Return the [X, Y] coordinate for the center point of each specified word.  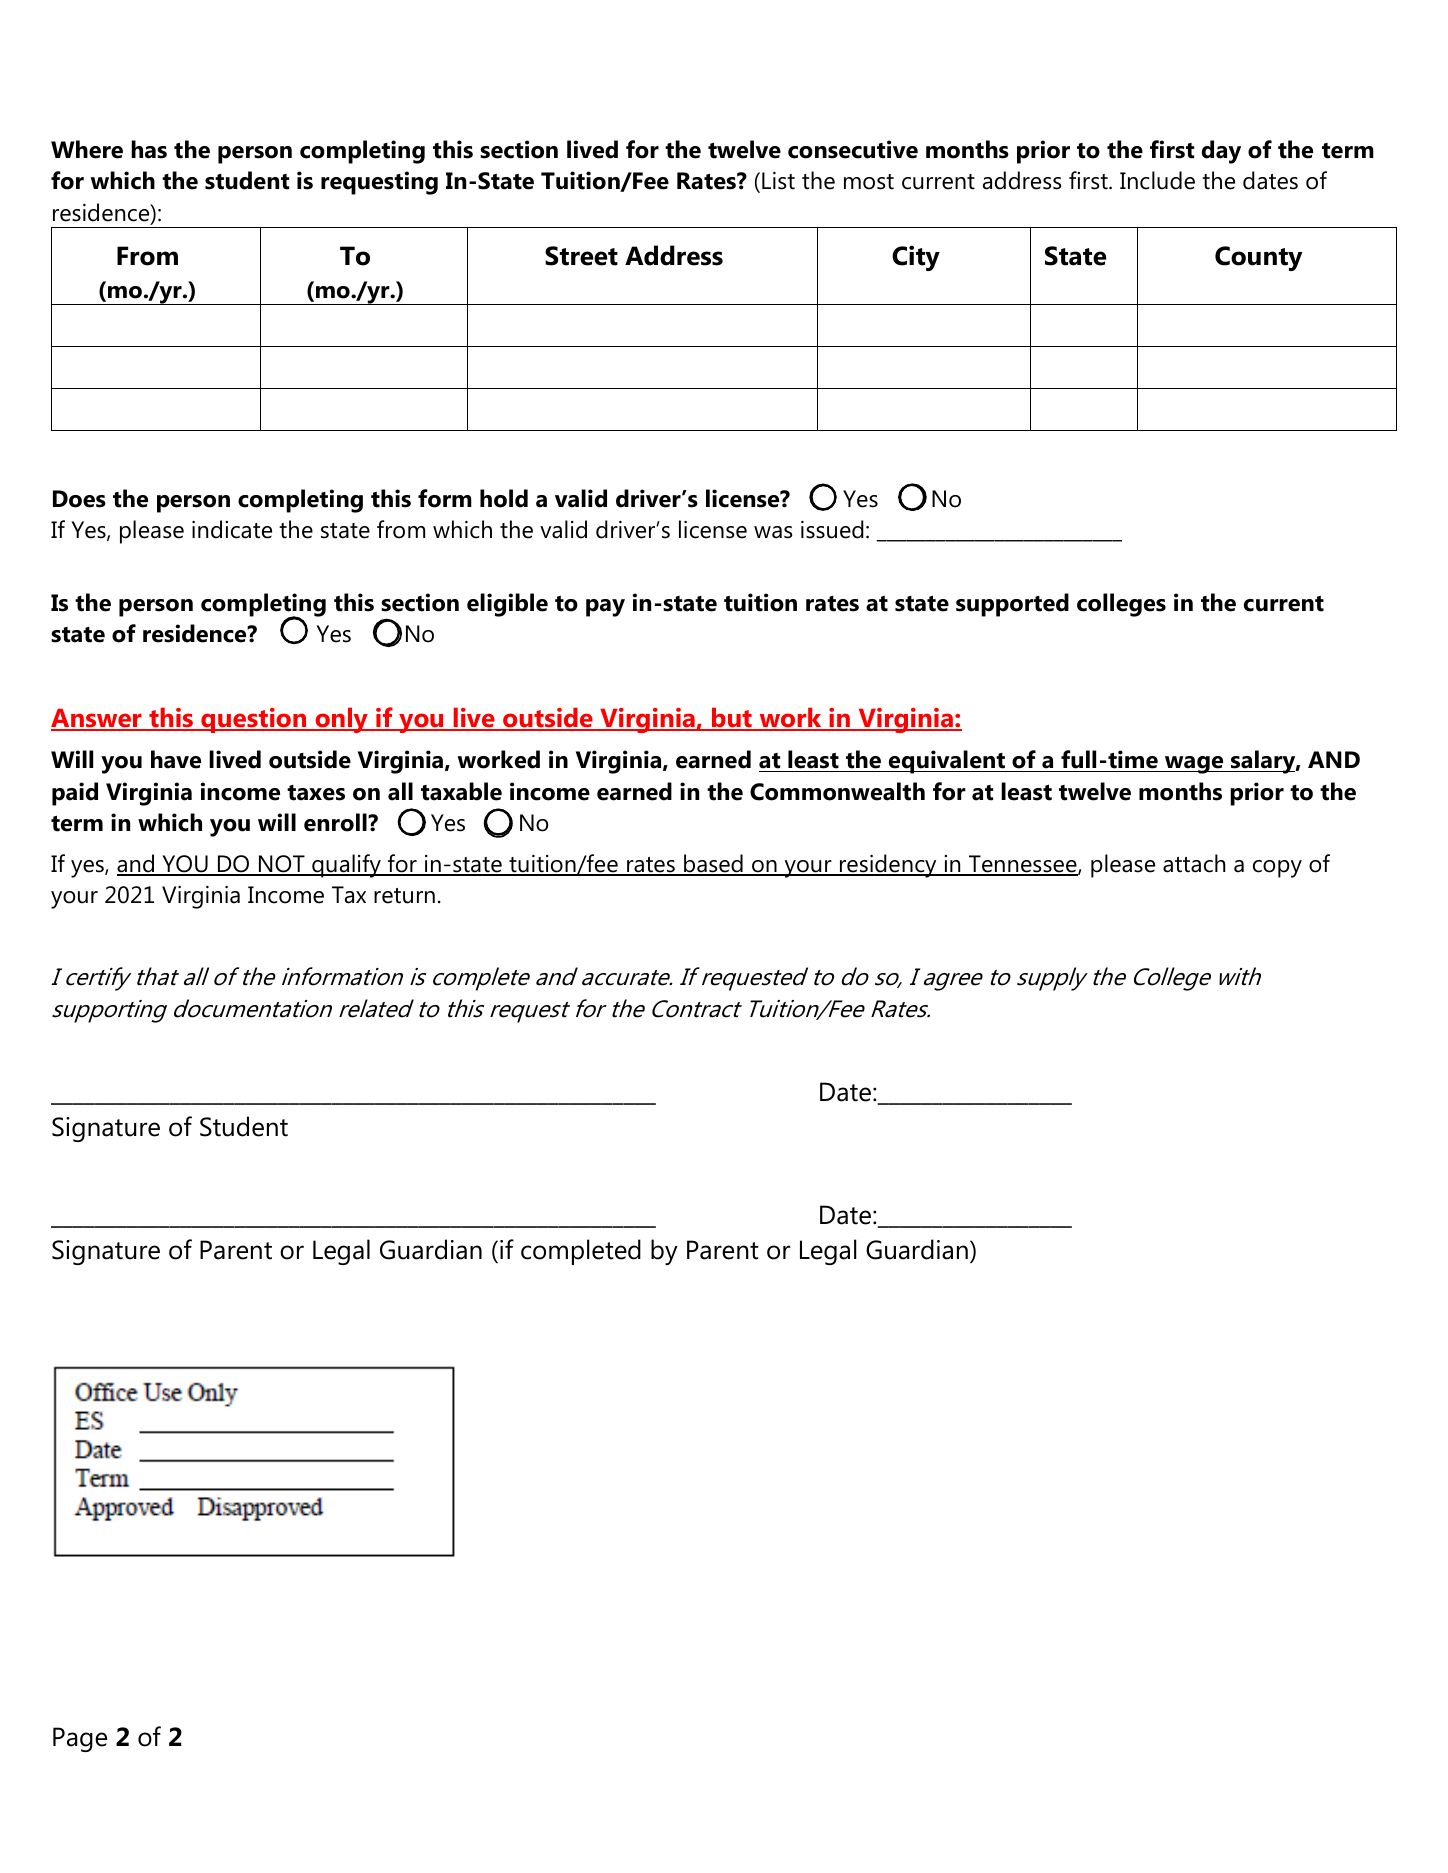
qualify [346, 866]
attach [1194, 863]
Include [1157, 180]
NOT [282, 865]
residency [888, 866]
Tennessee [1023, 865]
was [773, 532]
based [713, 864]
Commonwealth [837, 791]
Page [80, 1739]
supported [1012, 605]
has [149, 149]
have [176, 759]
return [404, 896]
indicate [232, 529]
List [778, 181]
